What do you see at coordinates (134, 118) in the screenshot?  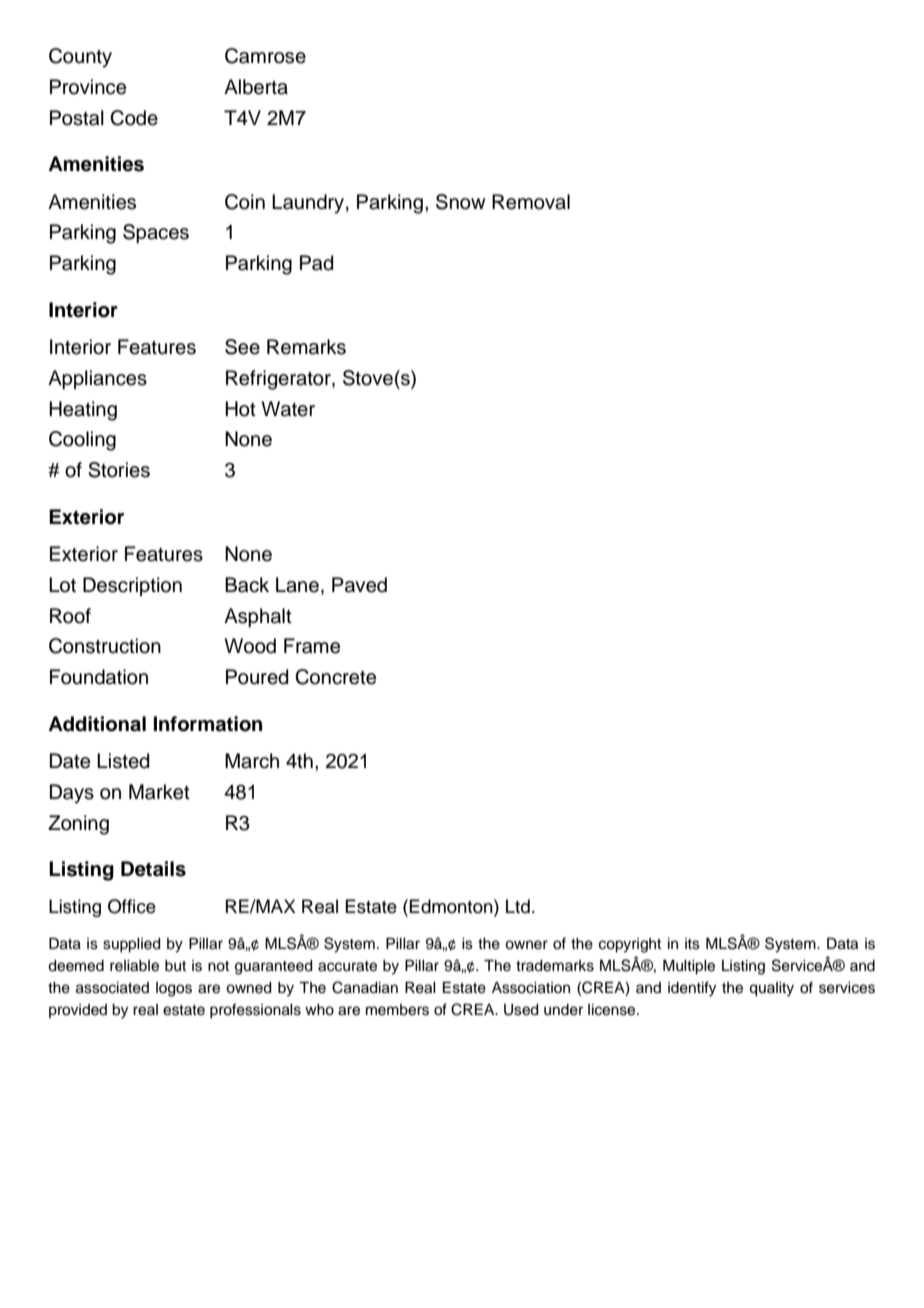 I see `Code` at bounding box center [134, 118].
